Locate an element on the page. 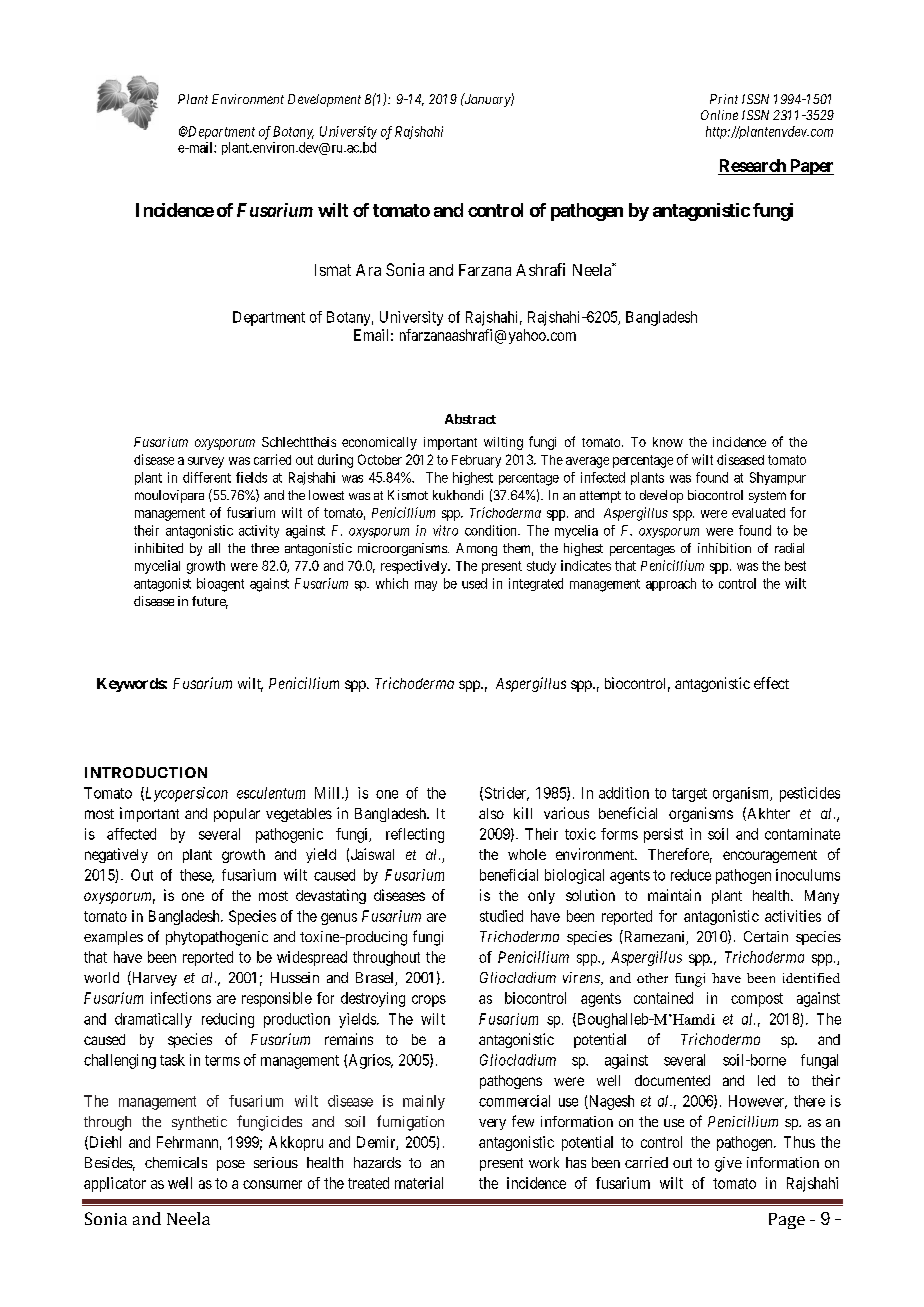 Image resolution: width=924 pixels, height=1307 pixels. material is located at coordinates (419, 1183).
